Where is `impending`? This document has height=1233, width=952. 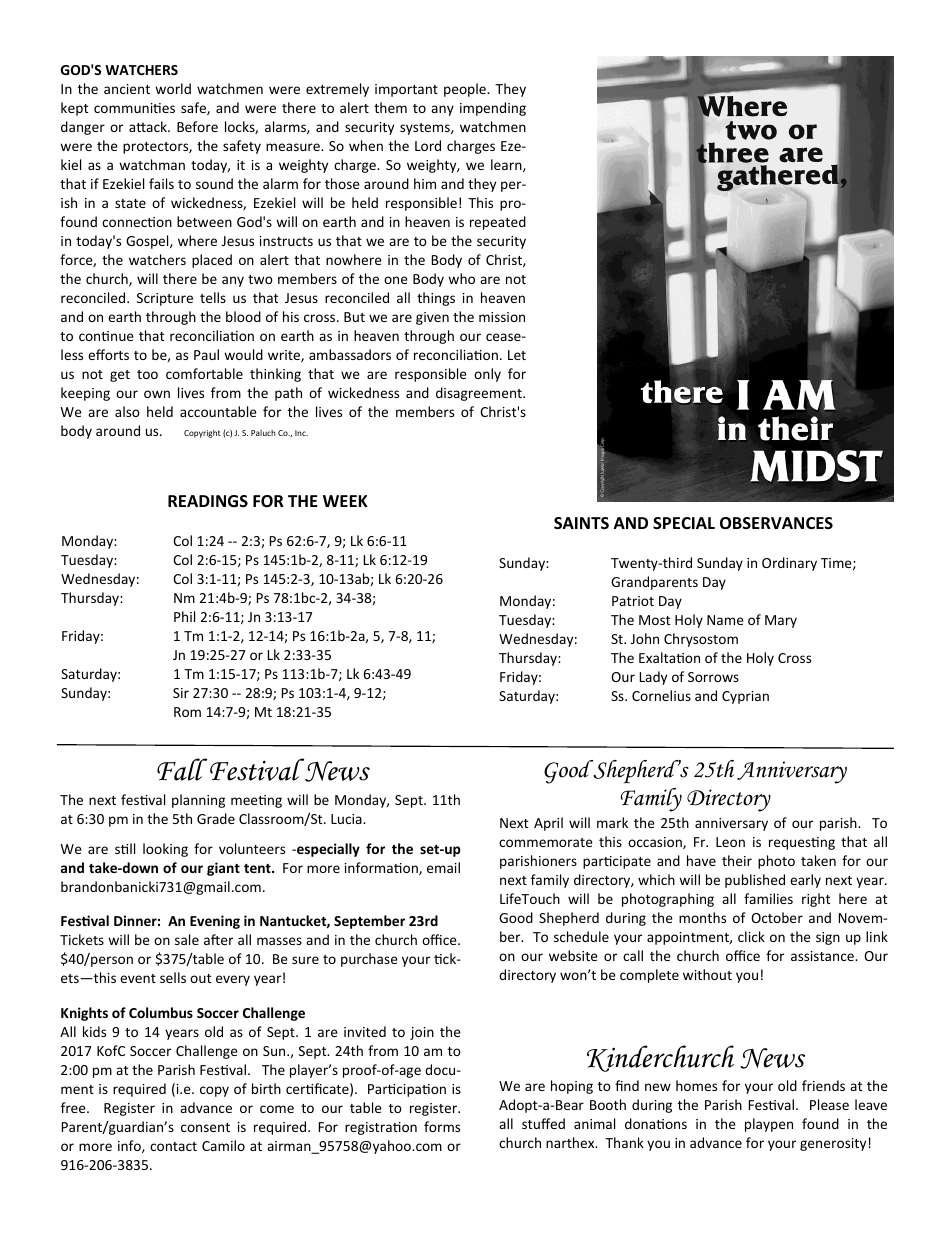 impending is located at coordinates (493, 109).
